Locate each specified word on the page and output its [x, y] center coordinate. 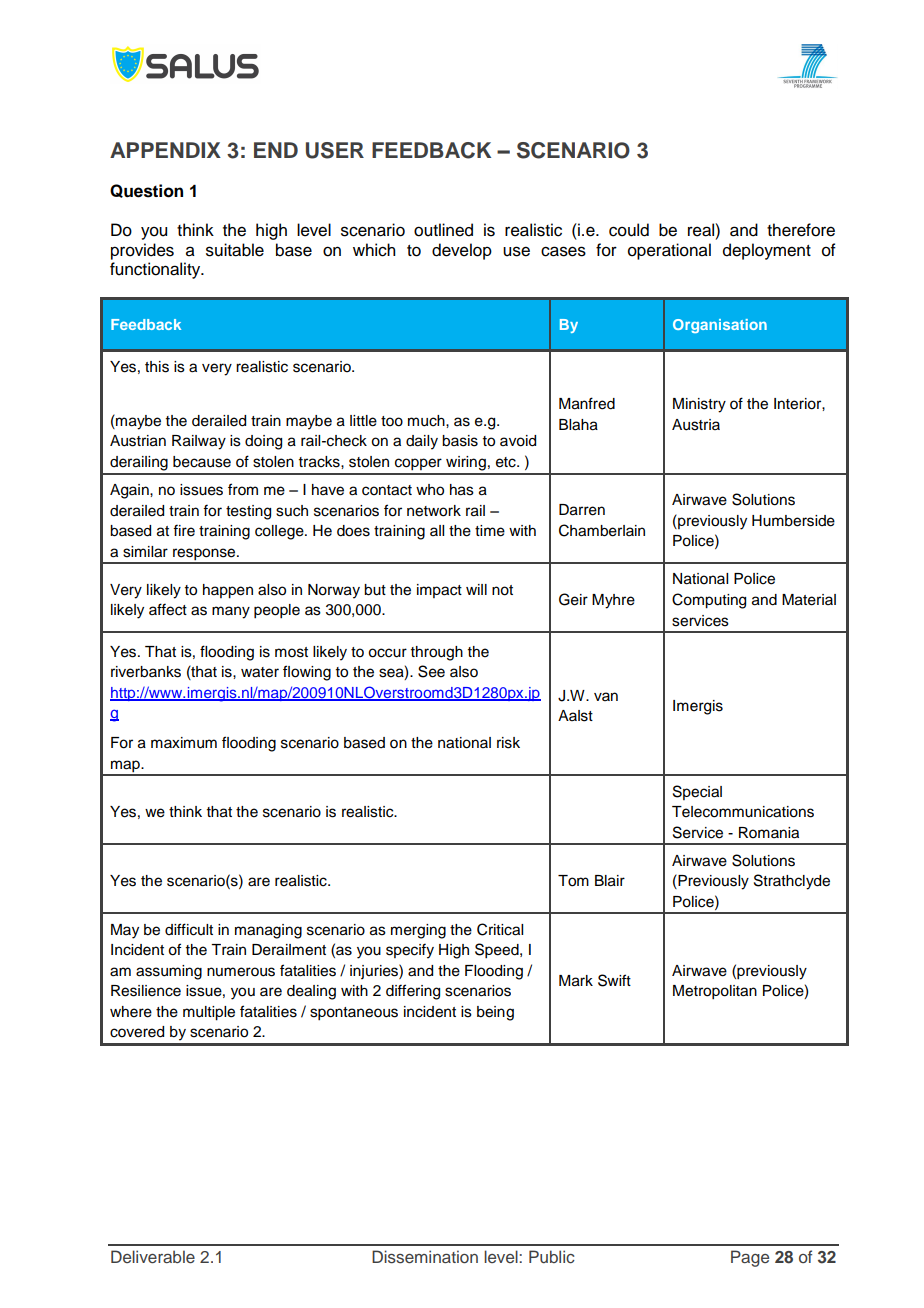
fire [184, 530]
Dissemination [425, 1257]
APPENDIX [165, 150]
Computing [709, 601]
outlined [443, 230]
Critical [500, 929]
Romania [769, 833]
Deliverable [153, 1256]
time [490, 531]
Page [750, 1258]
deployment [767, 251]
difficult [189, 929]
